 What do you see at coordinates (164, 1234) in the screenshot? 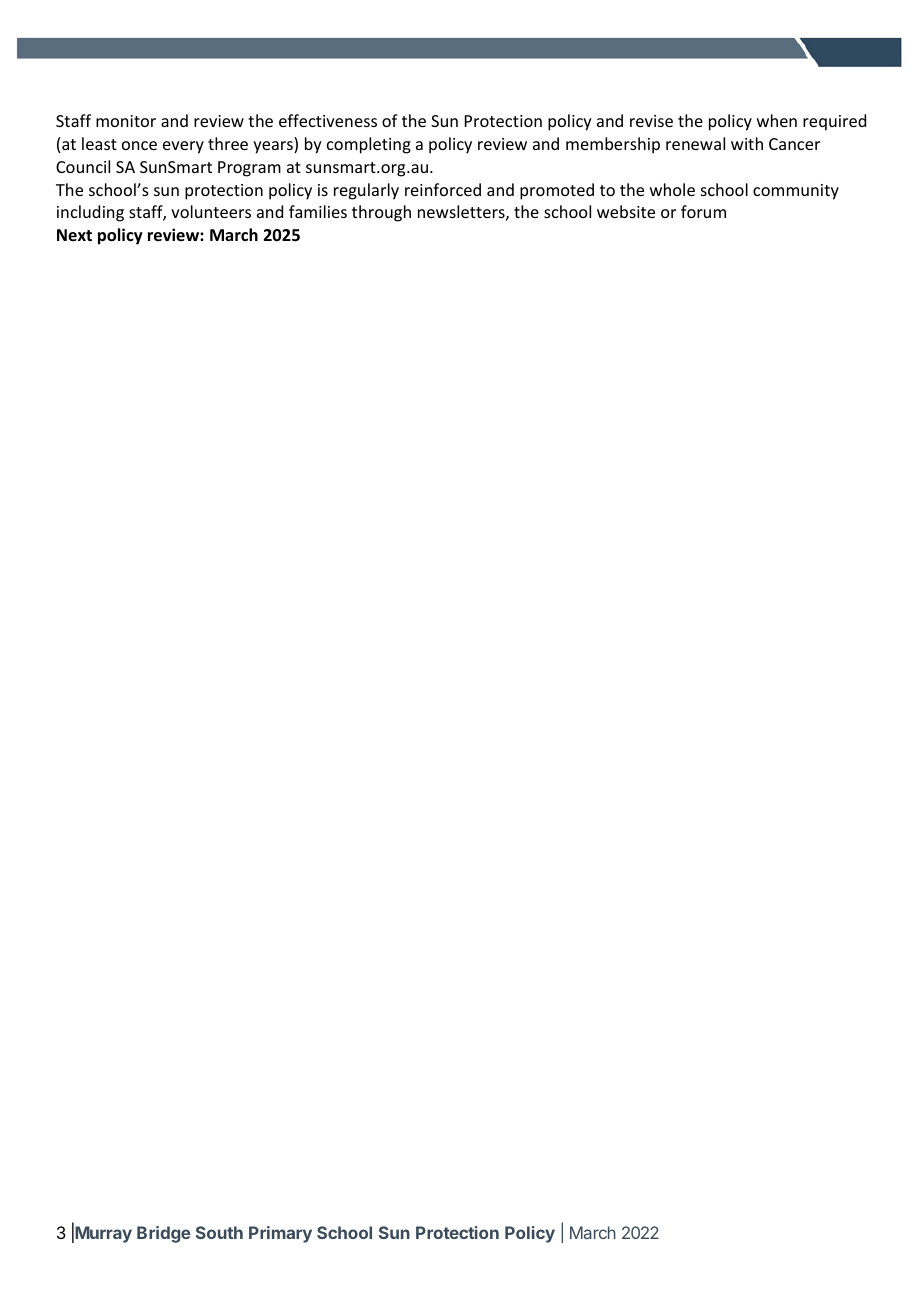
I see `Bridge` at bounding box center [164, 1234].
